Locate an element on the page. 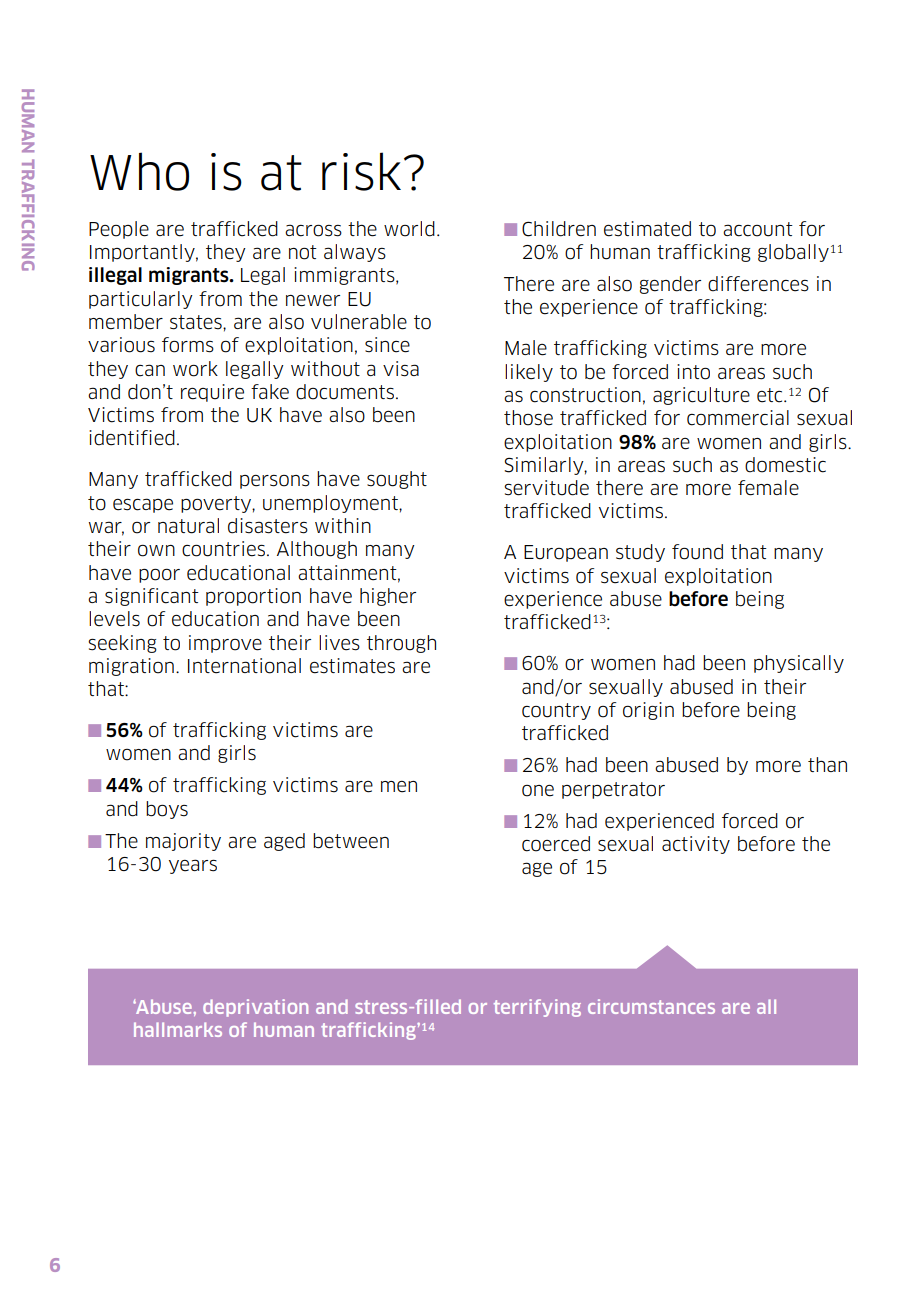 Image resolution: width=924 pixels, height=1308 pixels. significant is located at coordinates (152, 597).
